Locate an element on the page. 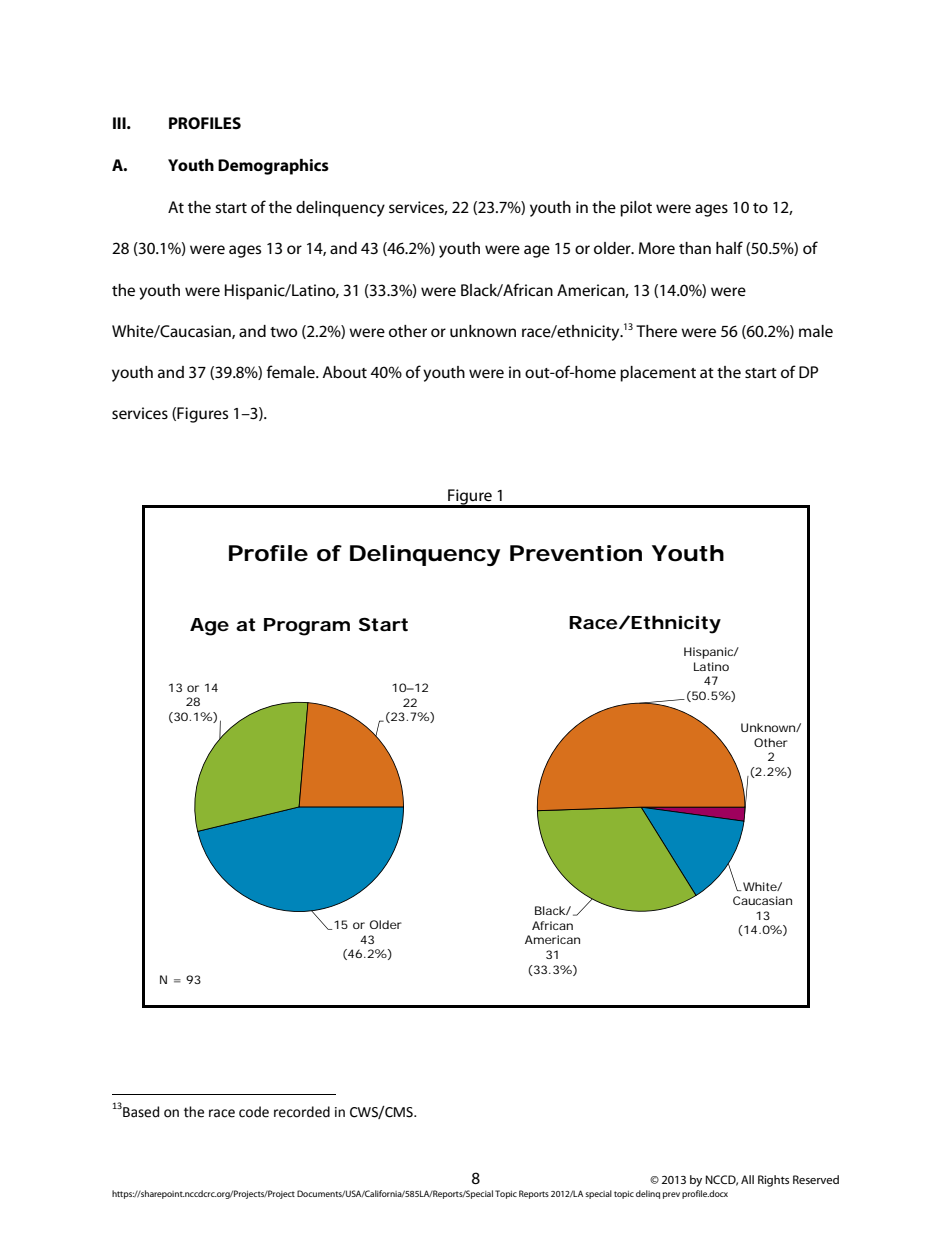 This page has width=952, height=1233. All is located at coordinates (747, 1179).
